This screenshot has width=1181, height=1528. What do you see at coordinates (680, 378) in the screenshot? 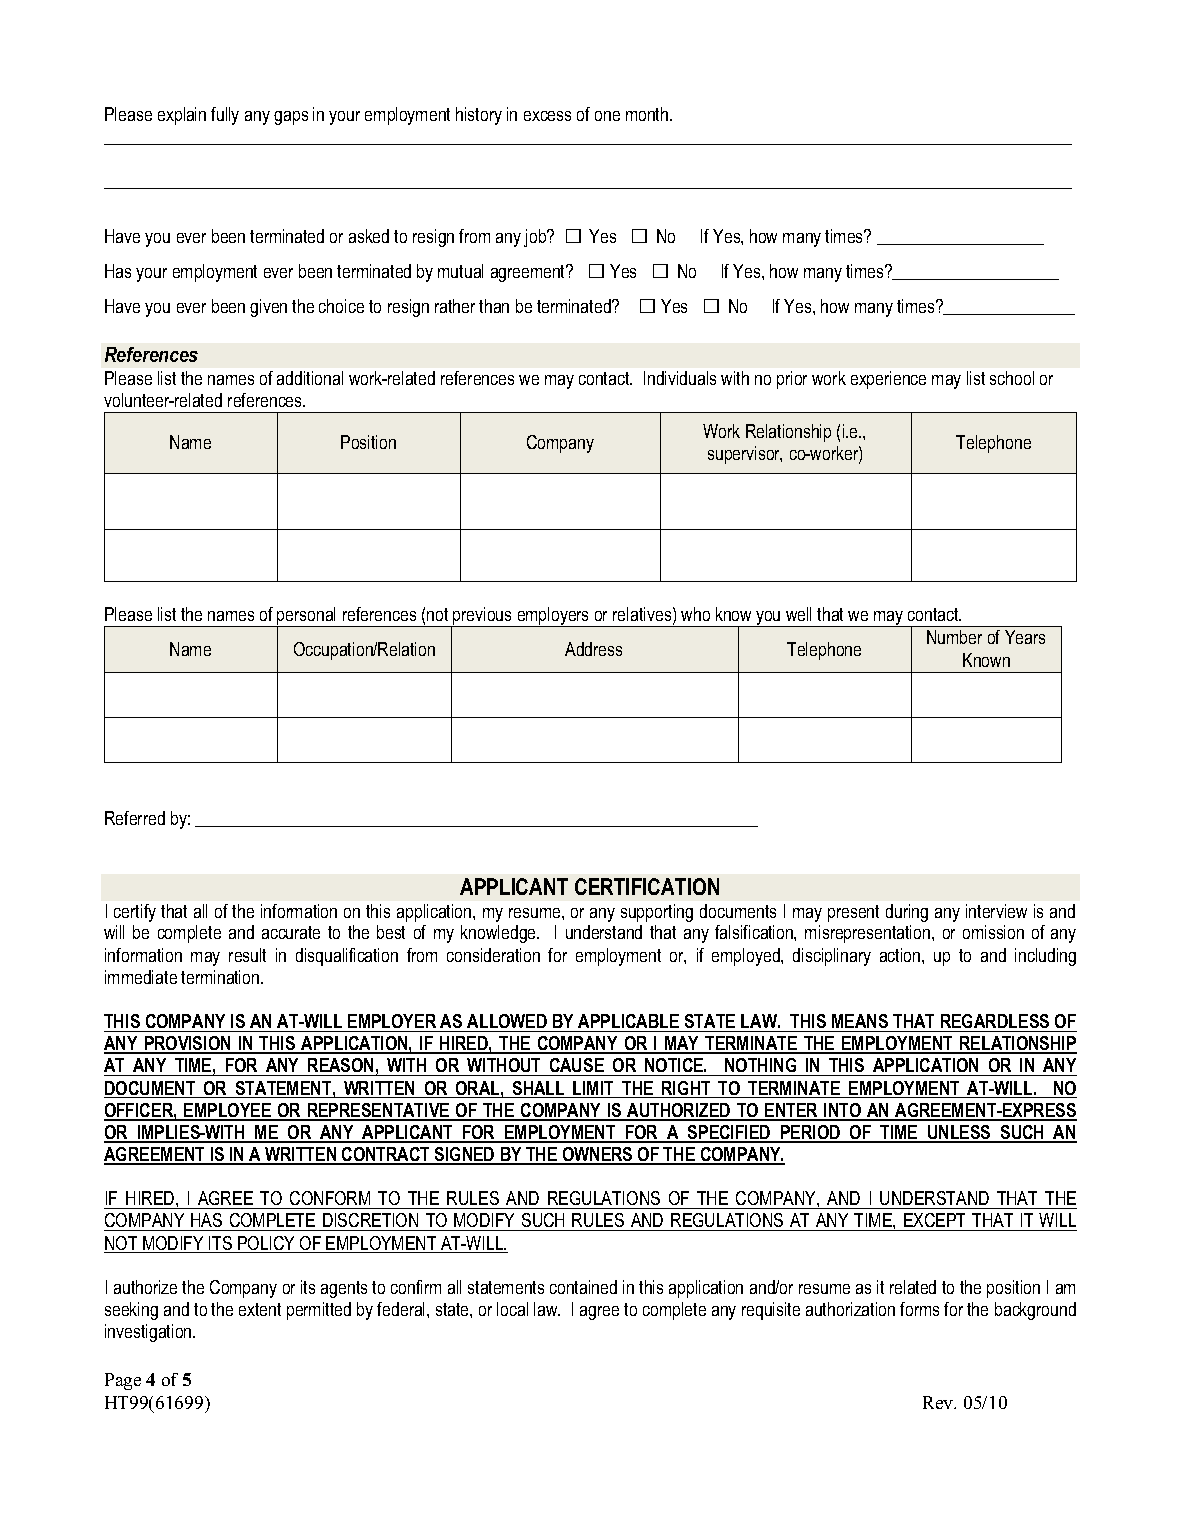
I see `Individuals` at bounding box center [680, 378].
